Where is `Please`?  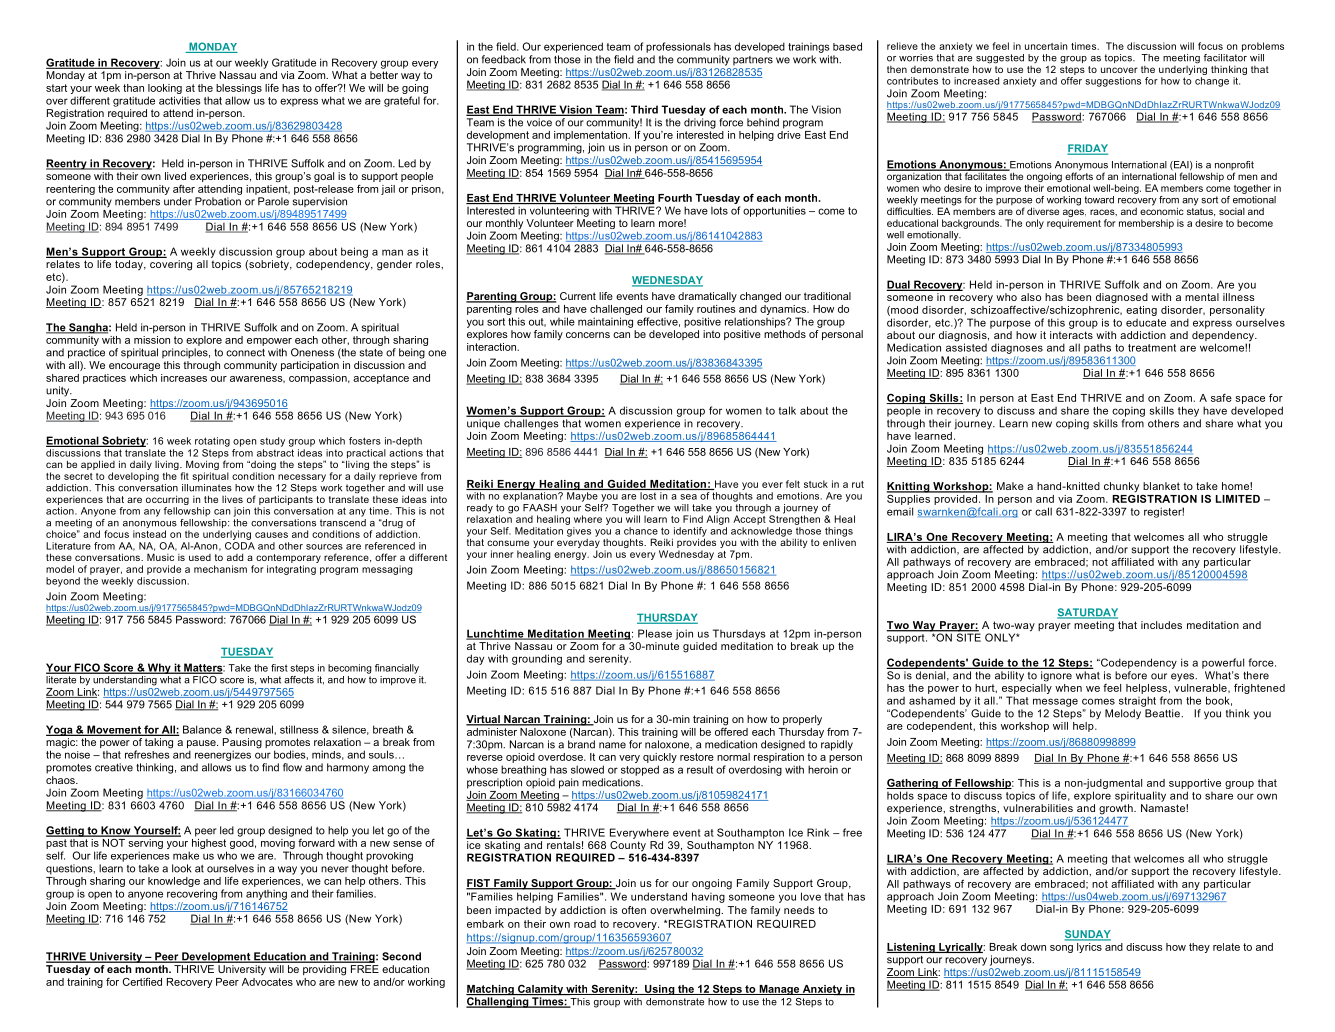 Please is located at coordinates (655, 633).
